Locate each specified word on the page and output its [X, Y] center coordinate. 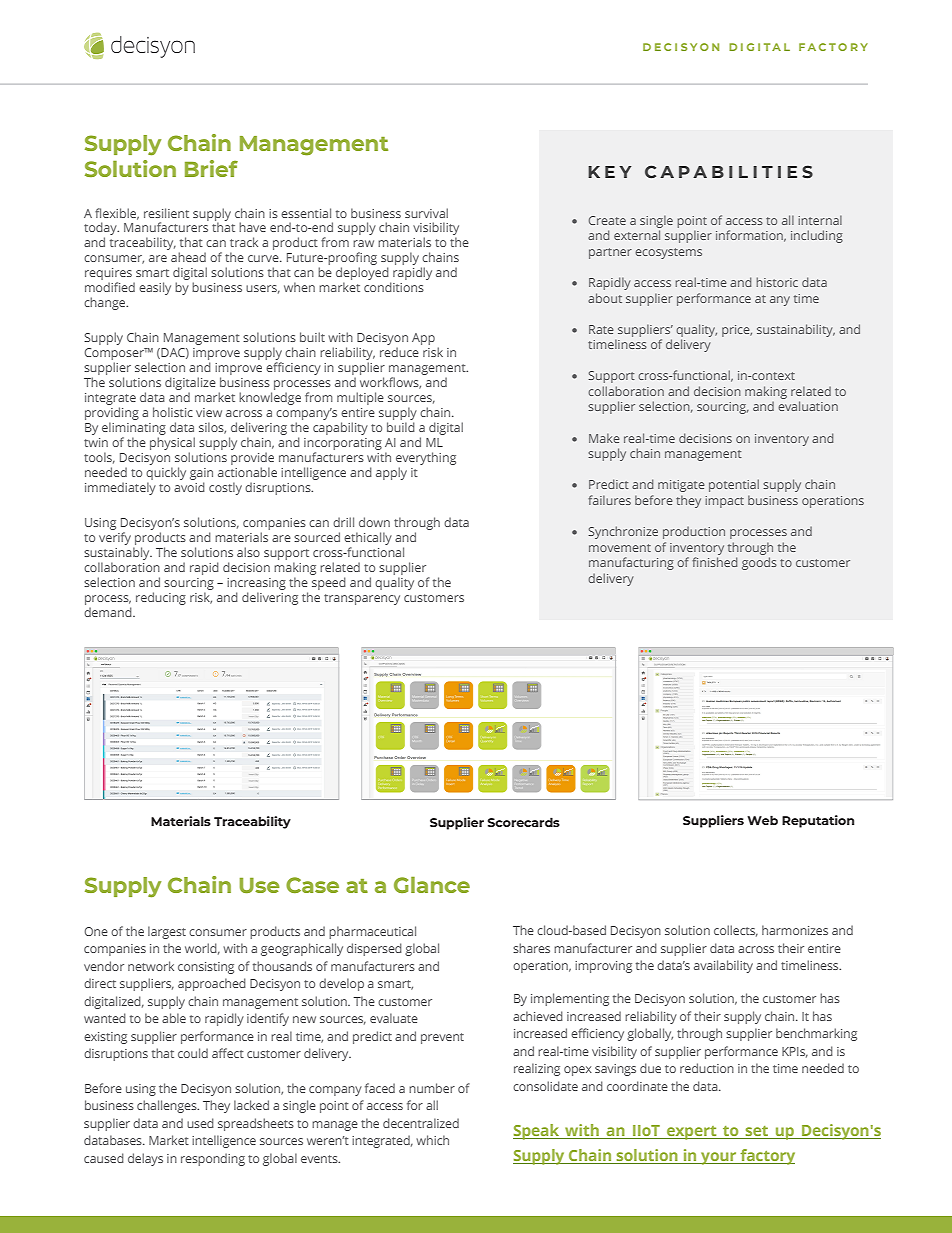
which [432, 1140]
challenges [168, 1106]
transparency [362, 599]
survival [426, 213]
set [757, 1131]
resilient [166, 213]
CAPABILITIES [729, 172]
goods [759, 563]
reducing [161, 598]
